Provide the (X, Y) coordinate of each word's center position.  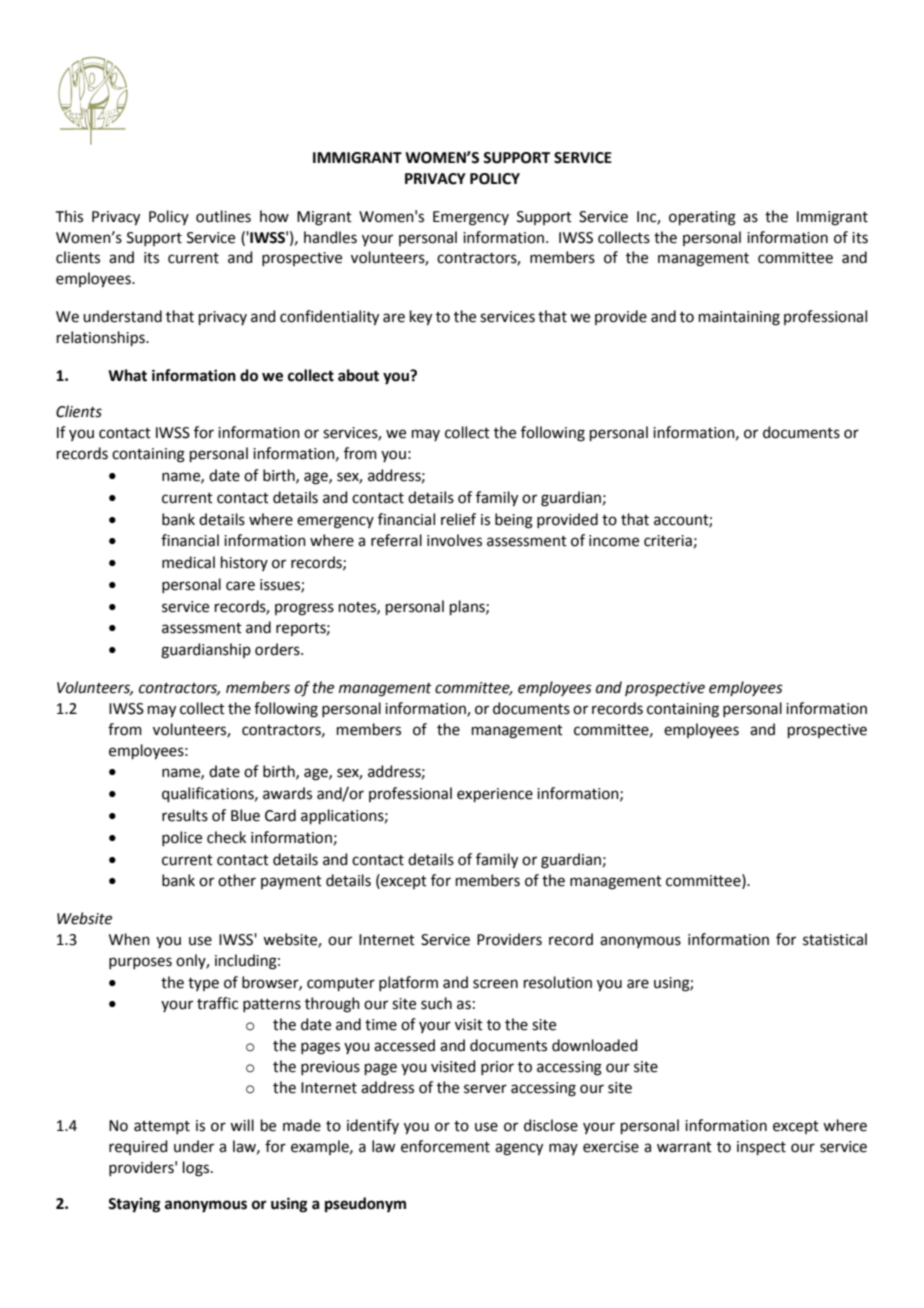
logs (196, 1169)
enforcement (445, 1146)
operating (702, 218)
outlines (223, 216)
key (421, 318)
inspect (761, 1148)
